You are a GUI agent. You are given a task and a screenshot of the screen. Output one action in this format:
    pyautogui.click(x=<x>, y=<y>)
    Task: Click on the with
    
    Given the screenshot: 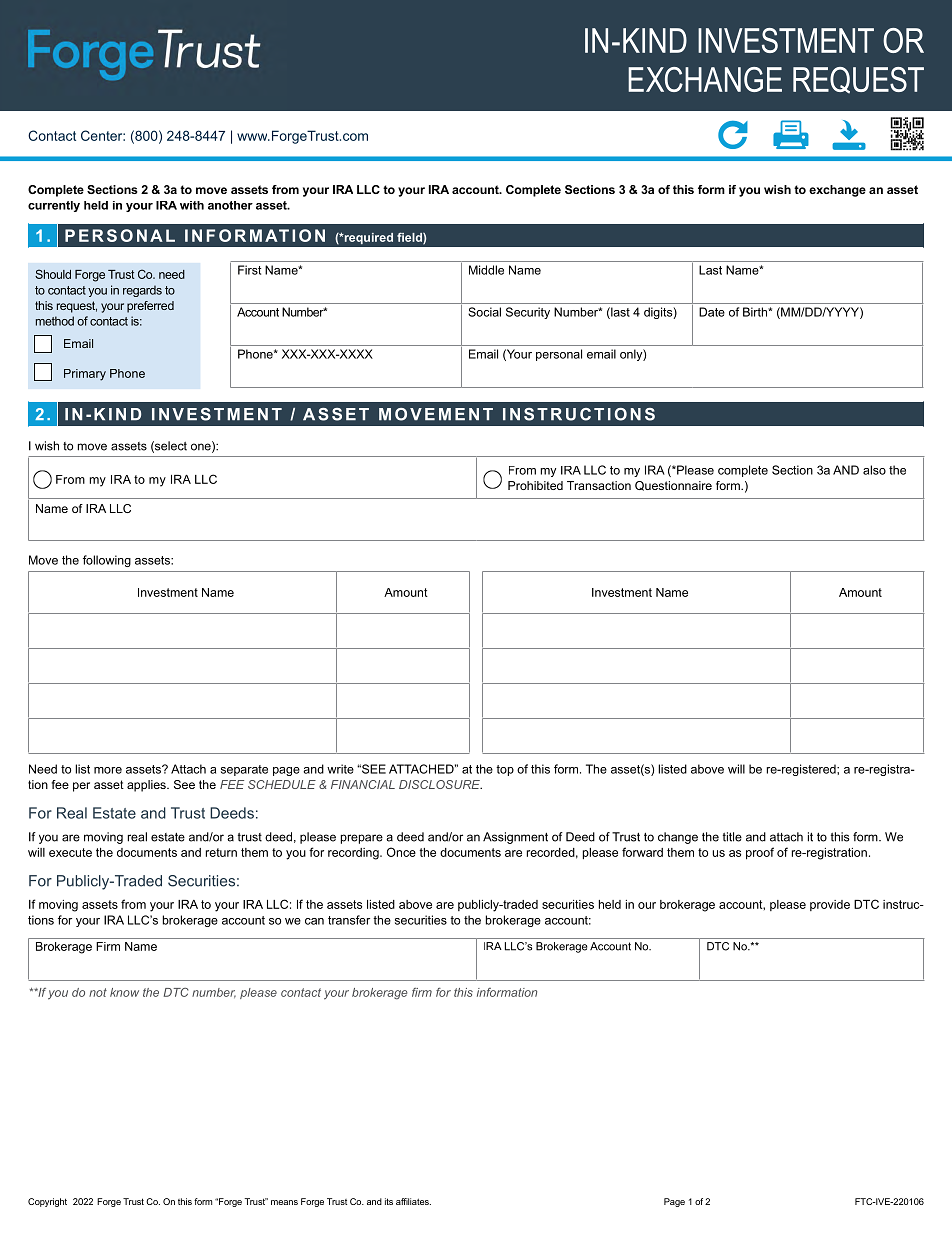 What is the action you would take?
    pyautogui.click(x=192, y=205)
